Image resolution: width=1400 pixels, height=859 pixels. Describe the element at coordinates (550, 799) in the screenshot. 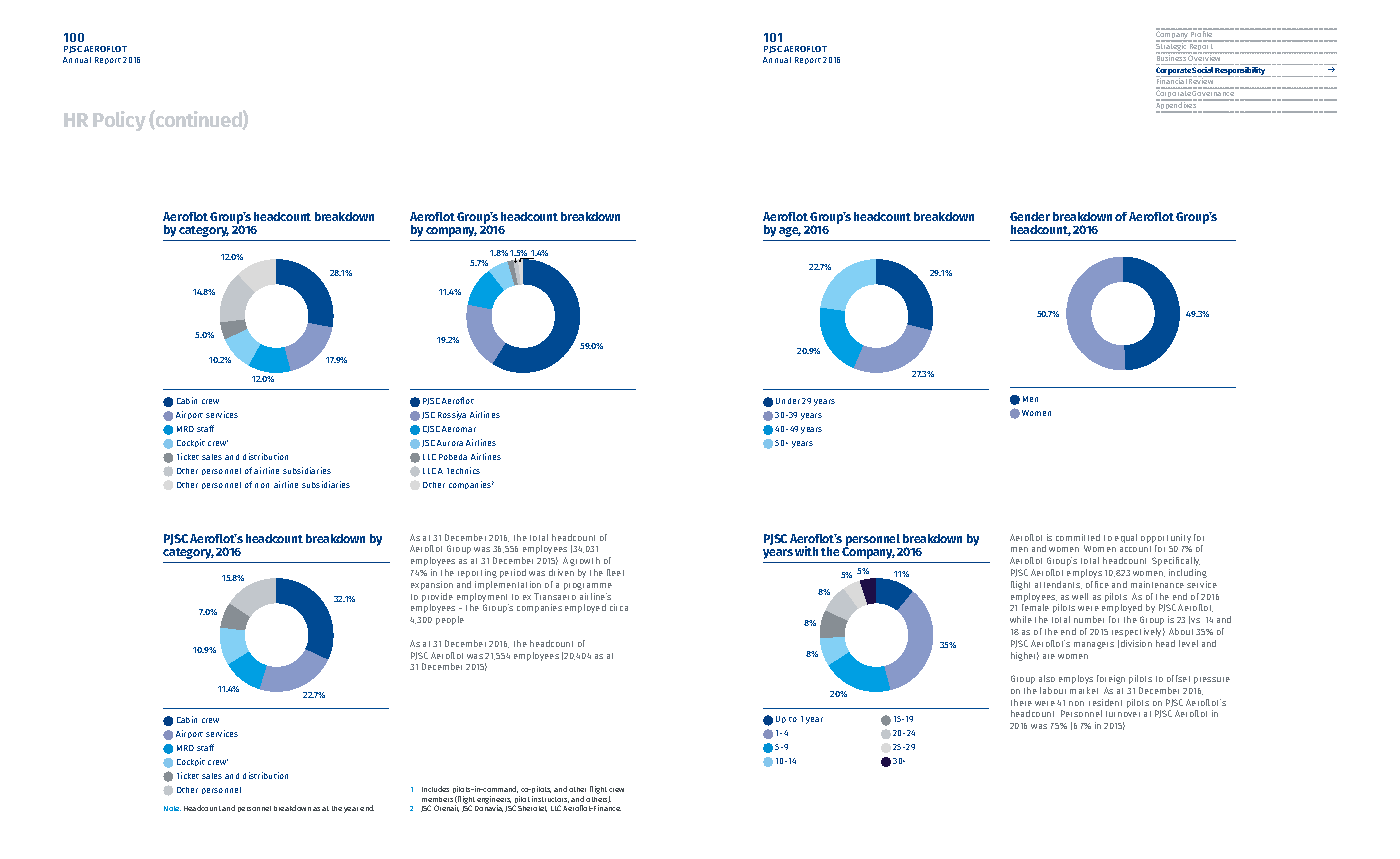

I see `instructors` at that location.
